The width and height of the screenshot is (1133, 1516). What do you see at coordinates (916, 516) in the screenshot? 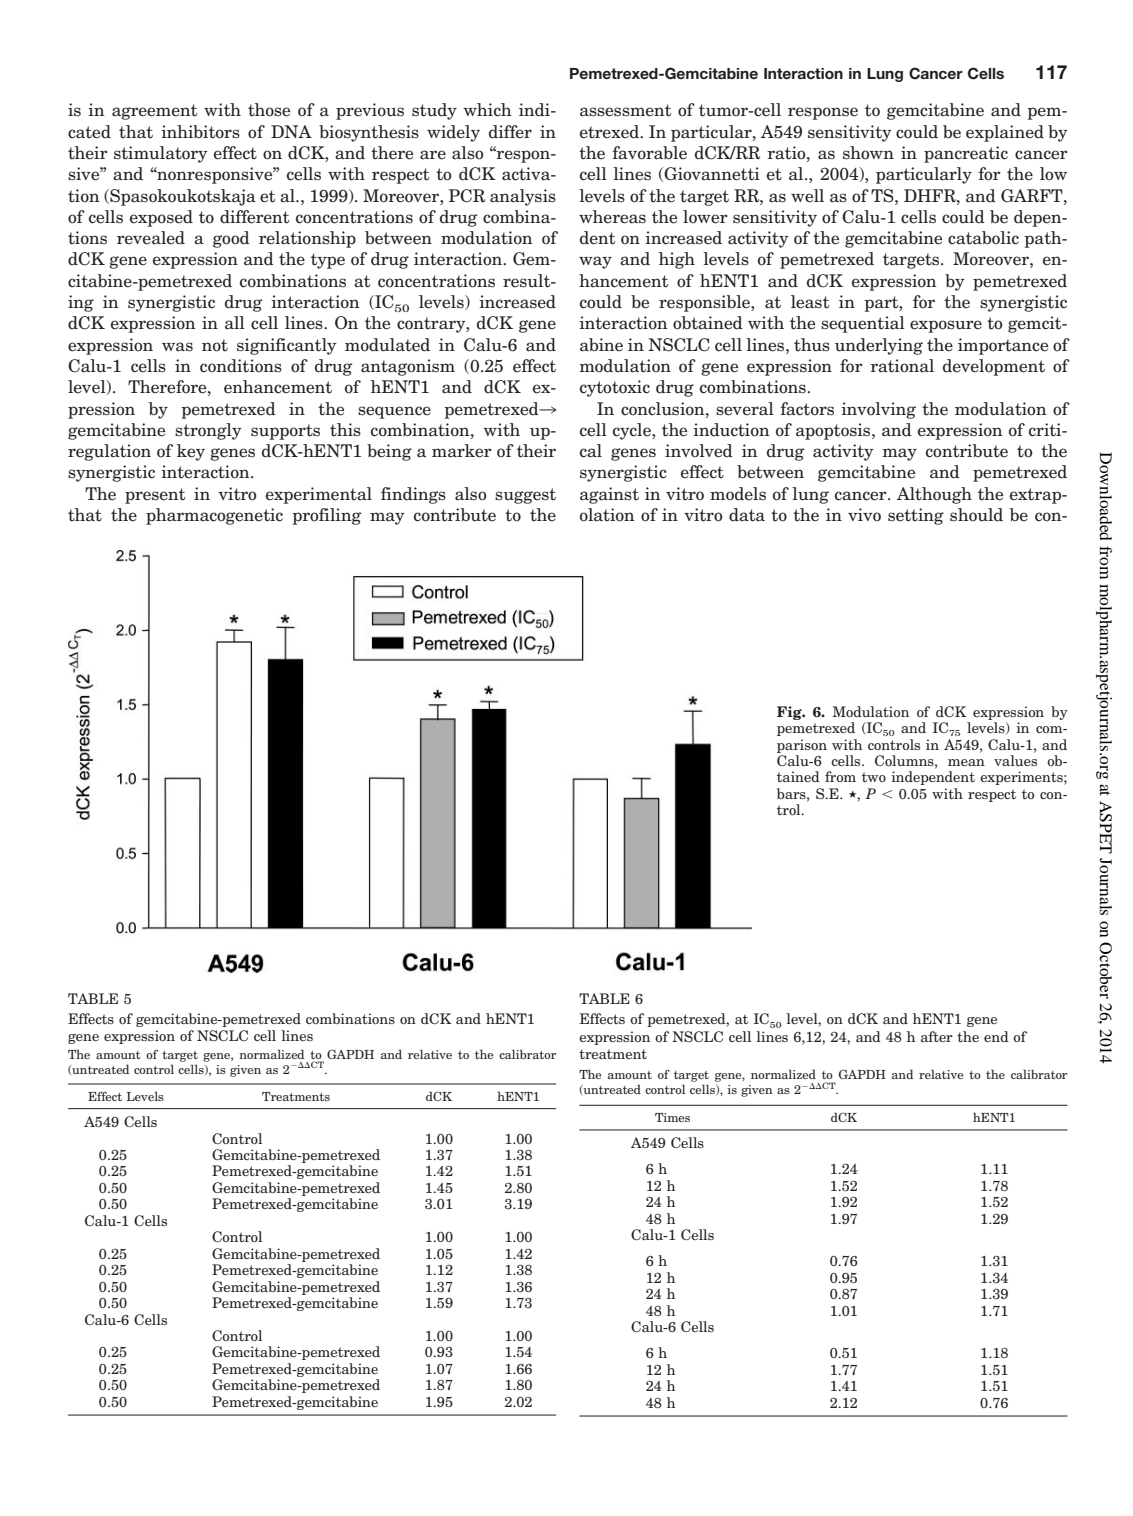
I see `setting` at bounding box center [916, 516].
